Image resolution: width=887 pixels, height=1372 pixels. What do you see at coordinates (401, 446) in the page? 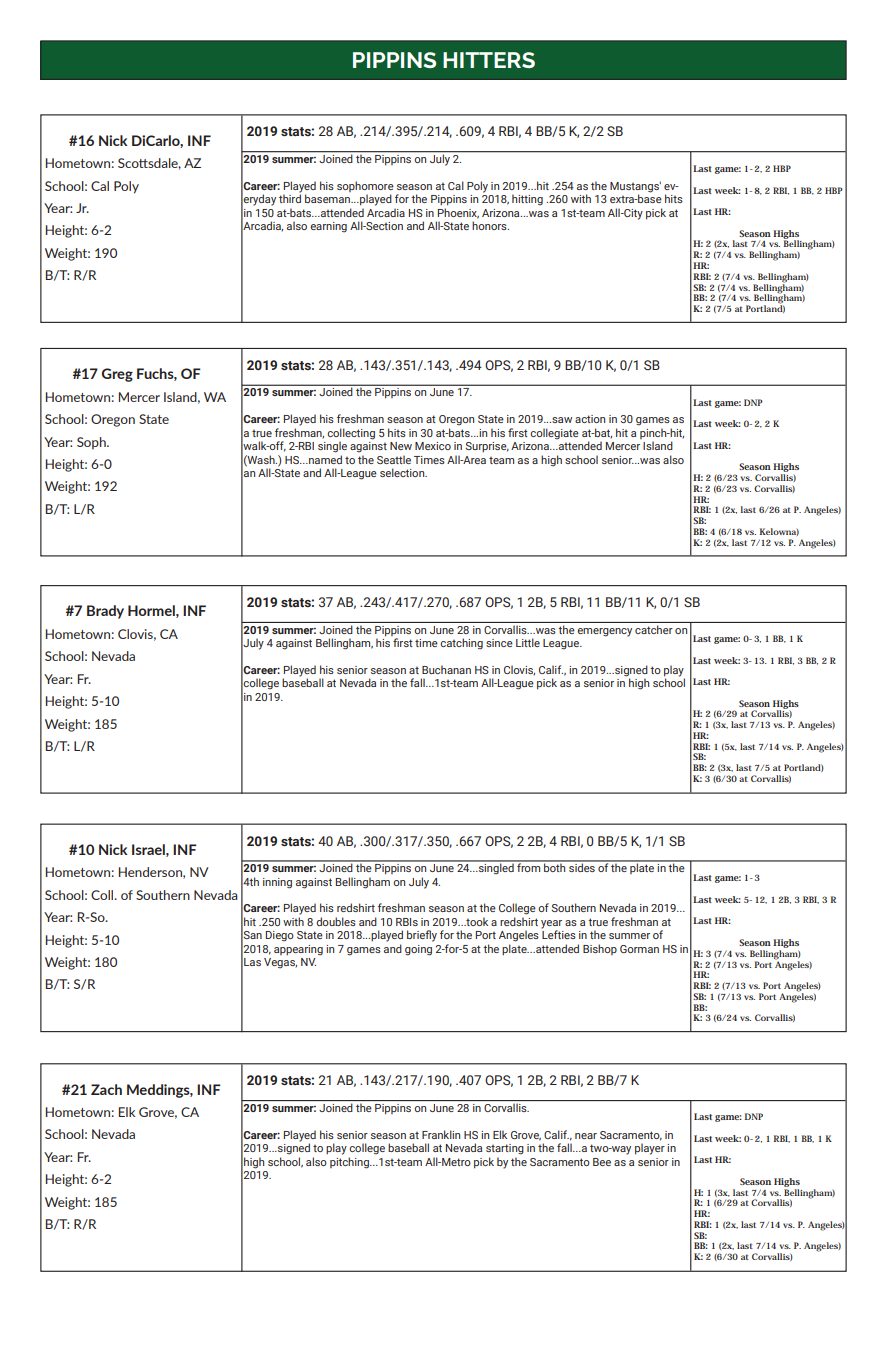
I see `New` at bounding box center [401, 446].
